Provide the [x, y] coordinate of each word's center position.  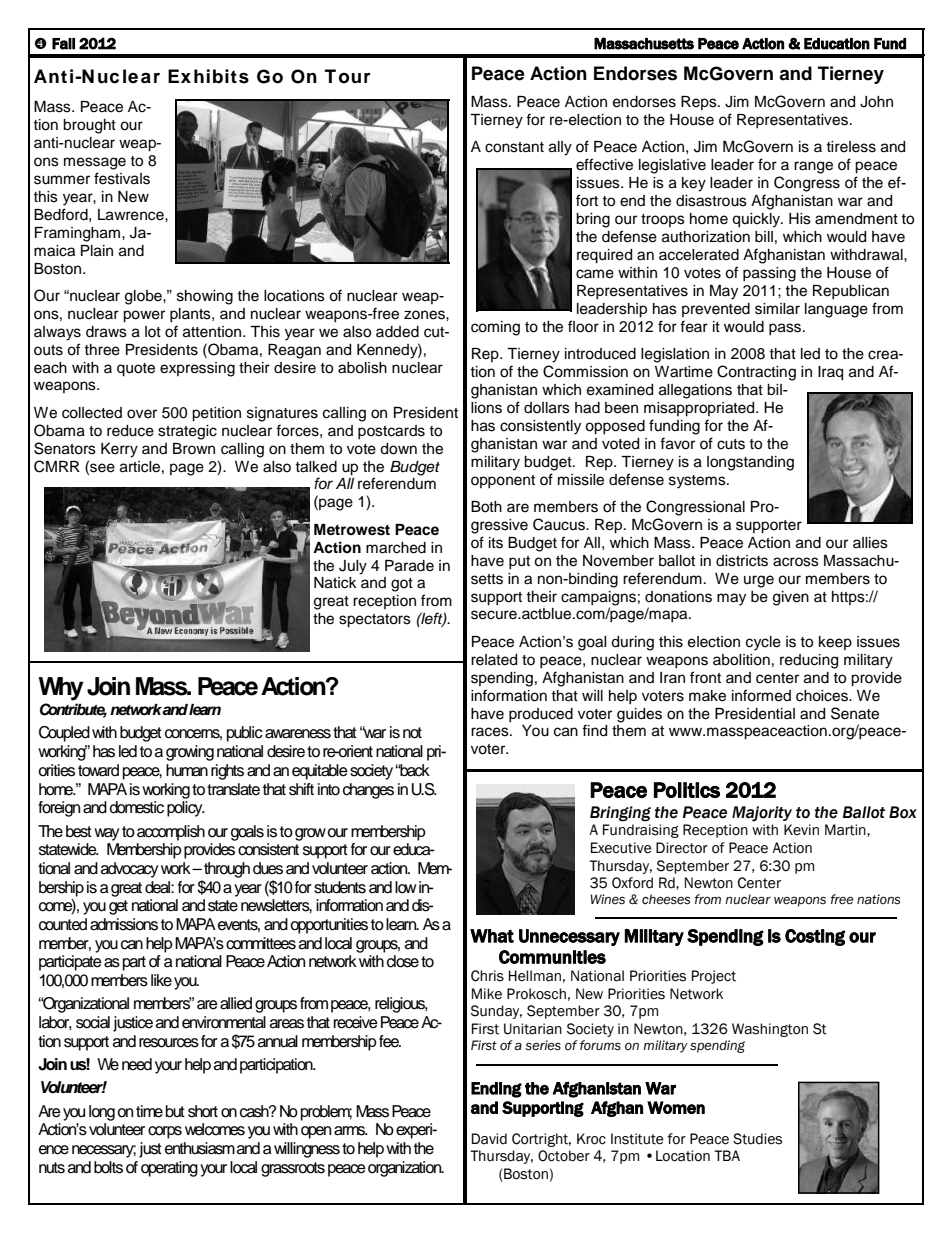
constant [514, 147]
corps [165, 1132]
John [876, 102]
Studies [757, 1139]
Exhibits [208, 76]
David [489, 1139]
